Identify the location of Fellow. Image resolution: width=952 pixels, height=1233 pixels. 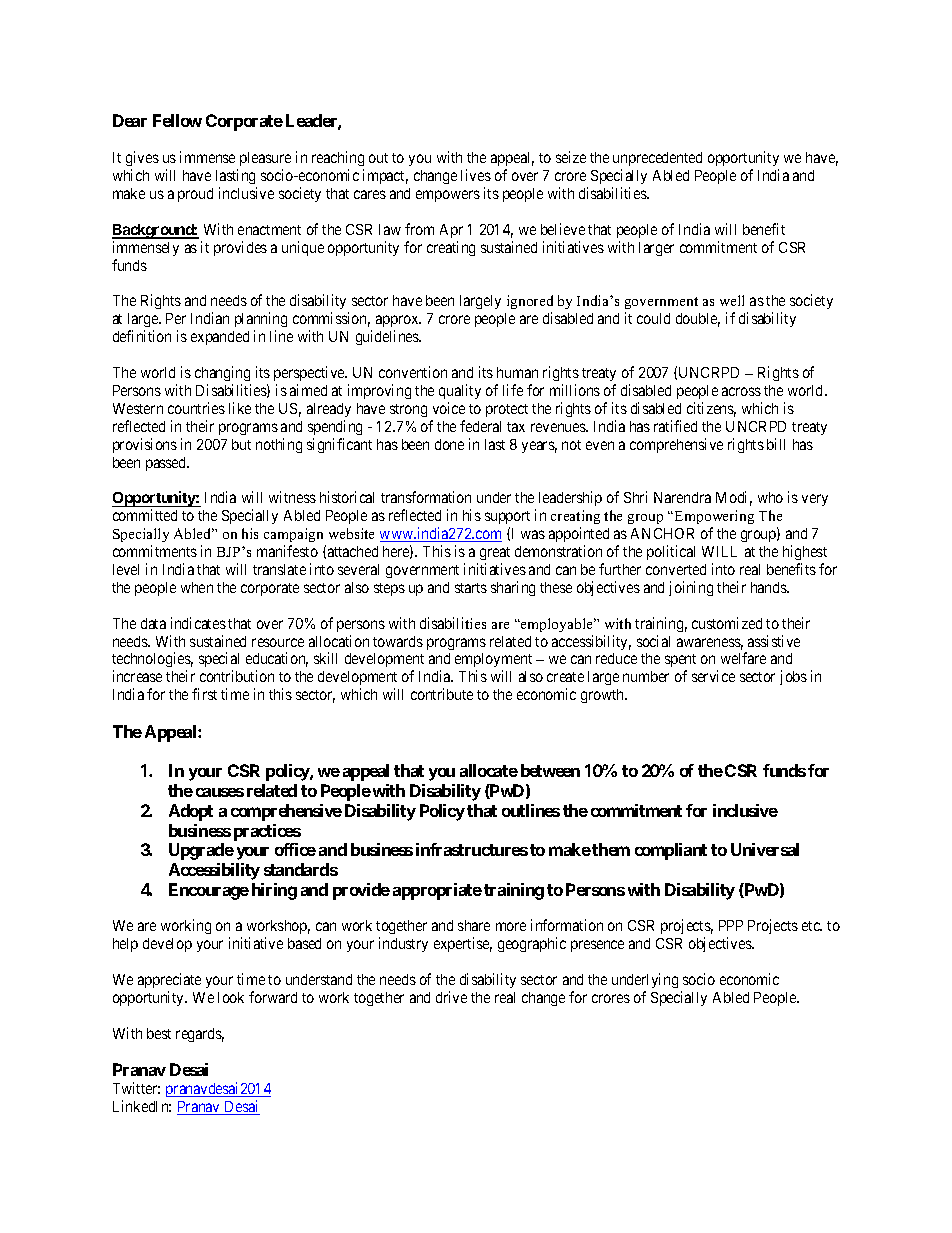
(177, 120).
